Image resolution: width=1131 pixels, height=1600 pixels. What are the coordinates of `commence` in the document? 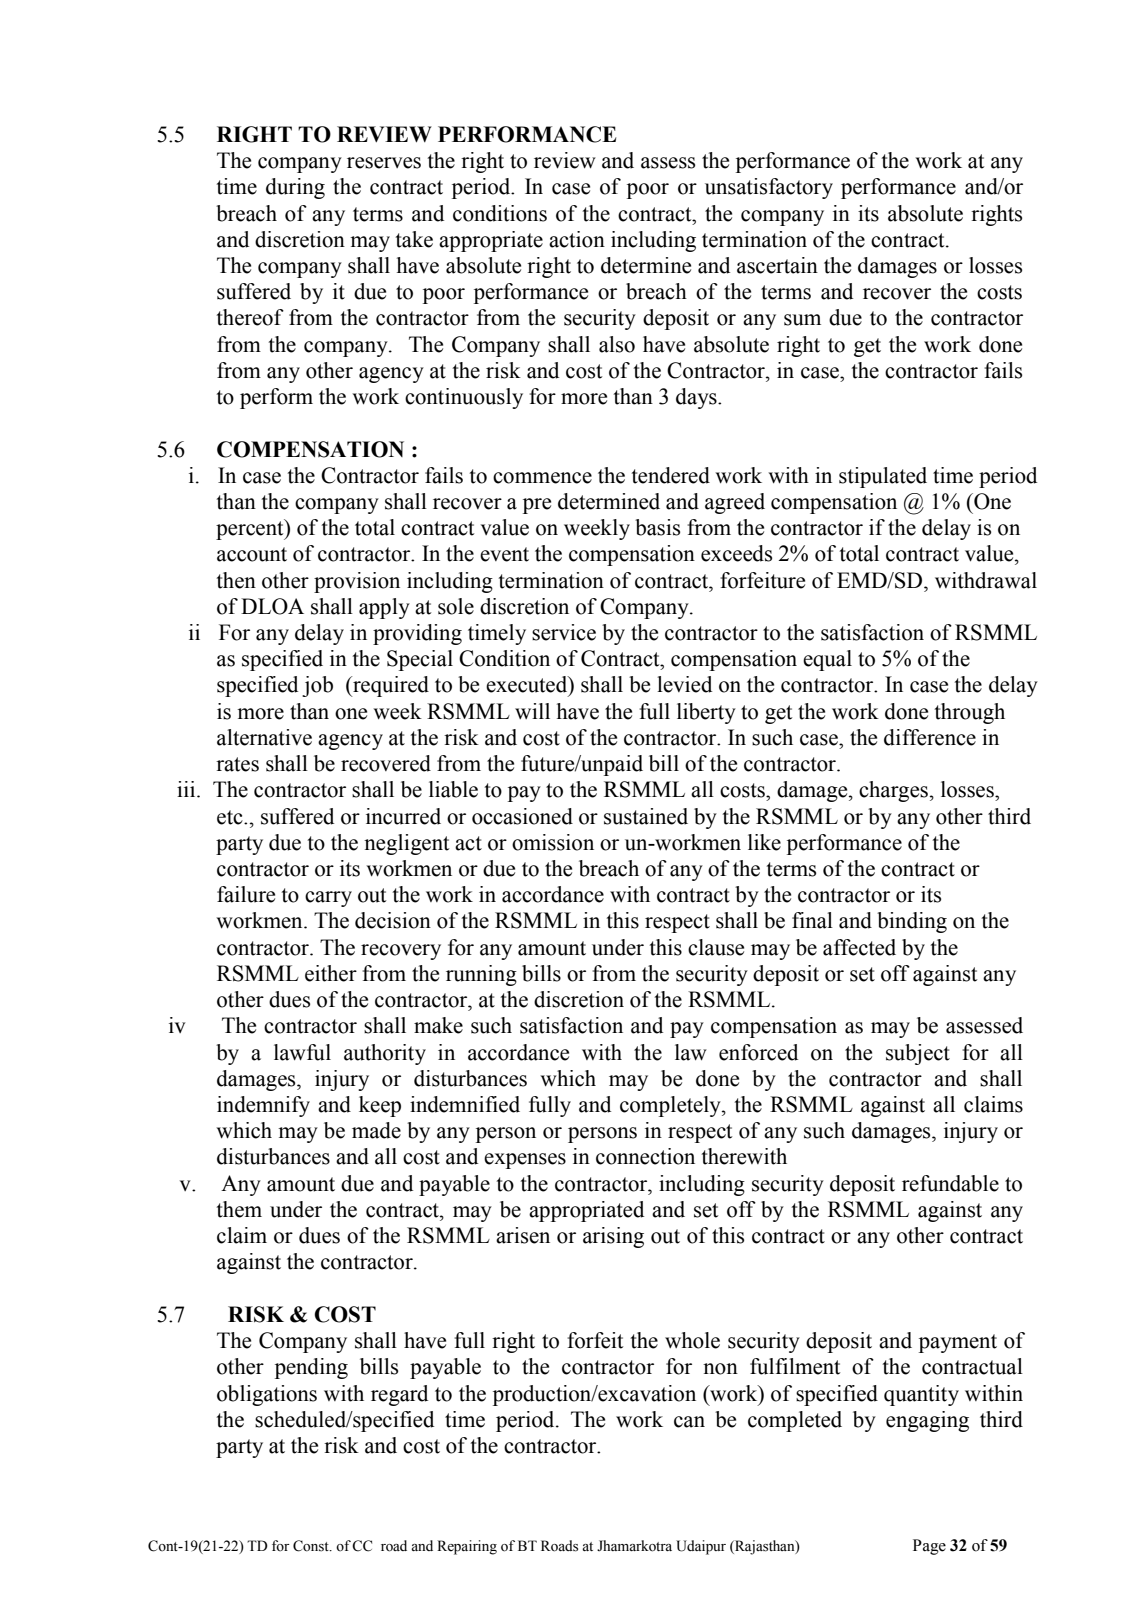 It's located at (542, 478).
